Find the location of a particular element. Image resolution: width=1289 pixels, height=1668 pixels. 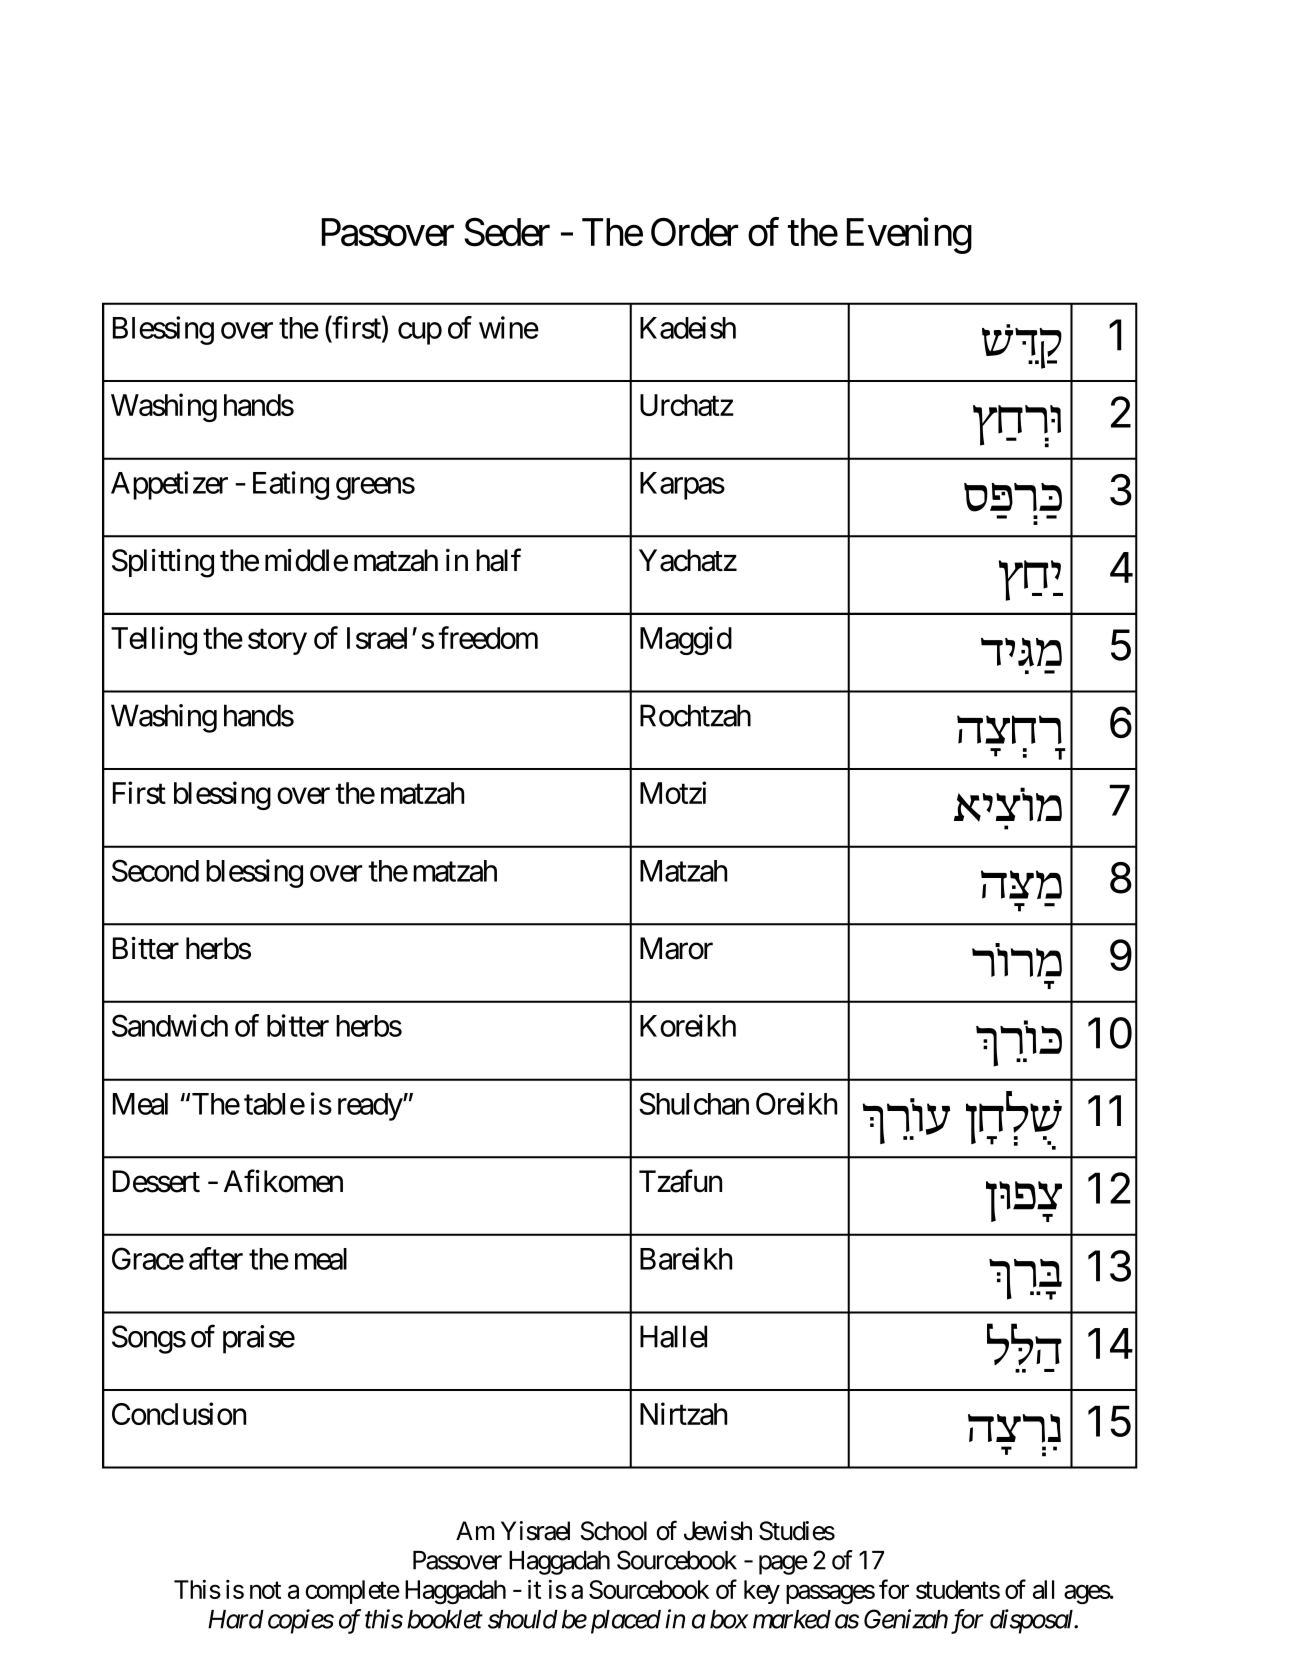

Seder is located at coordinates (507, 232).
